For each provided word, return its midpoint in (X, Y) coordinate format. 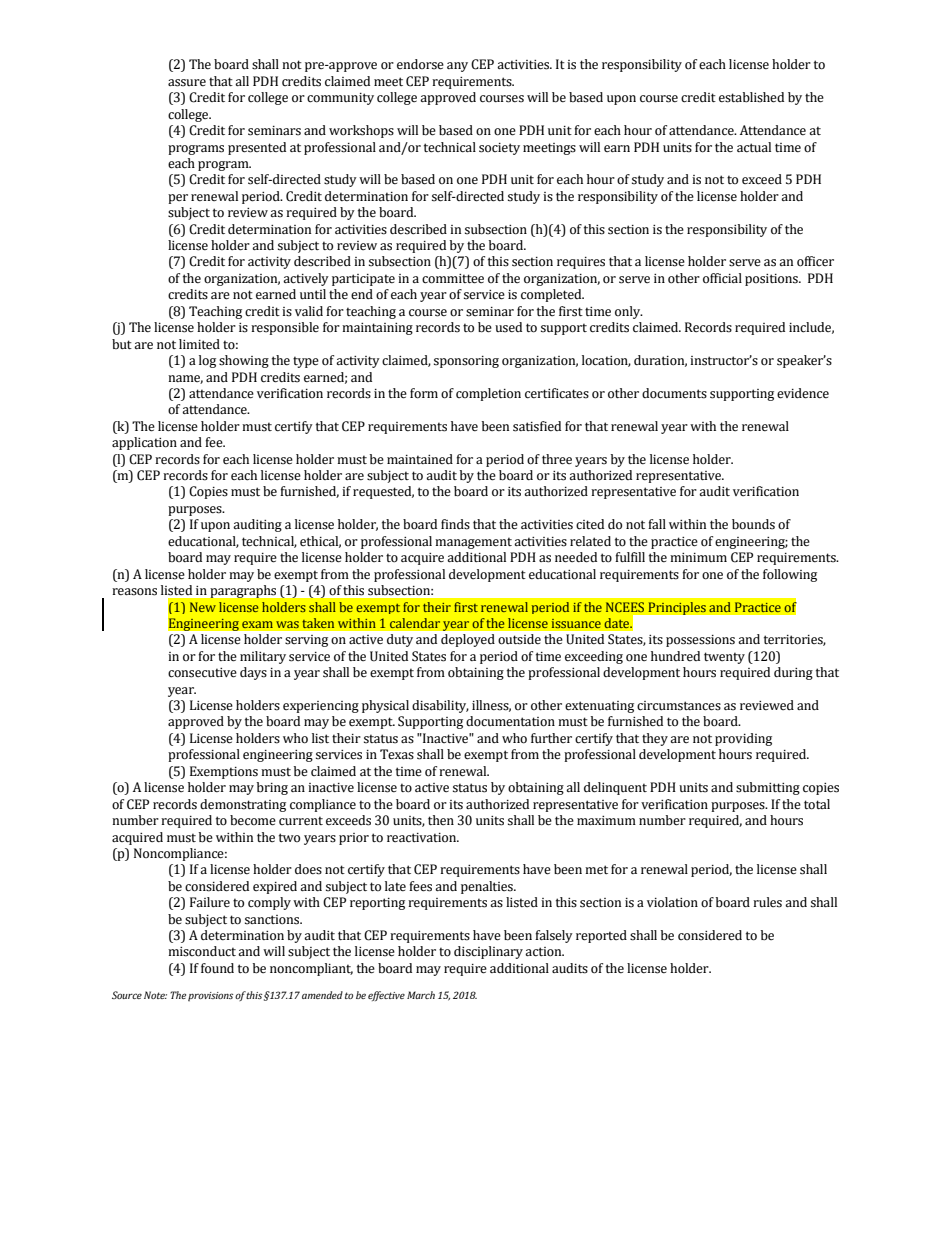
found (217, 968)
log (207, 361)
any (457, 67)
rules (767, 902)
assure (187, 83)
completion (488, 394)
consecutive (202, 673)
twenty (724, 658)
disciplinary (488, 952)
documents (674, 393)
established (751, 97)
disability (440, 706)
